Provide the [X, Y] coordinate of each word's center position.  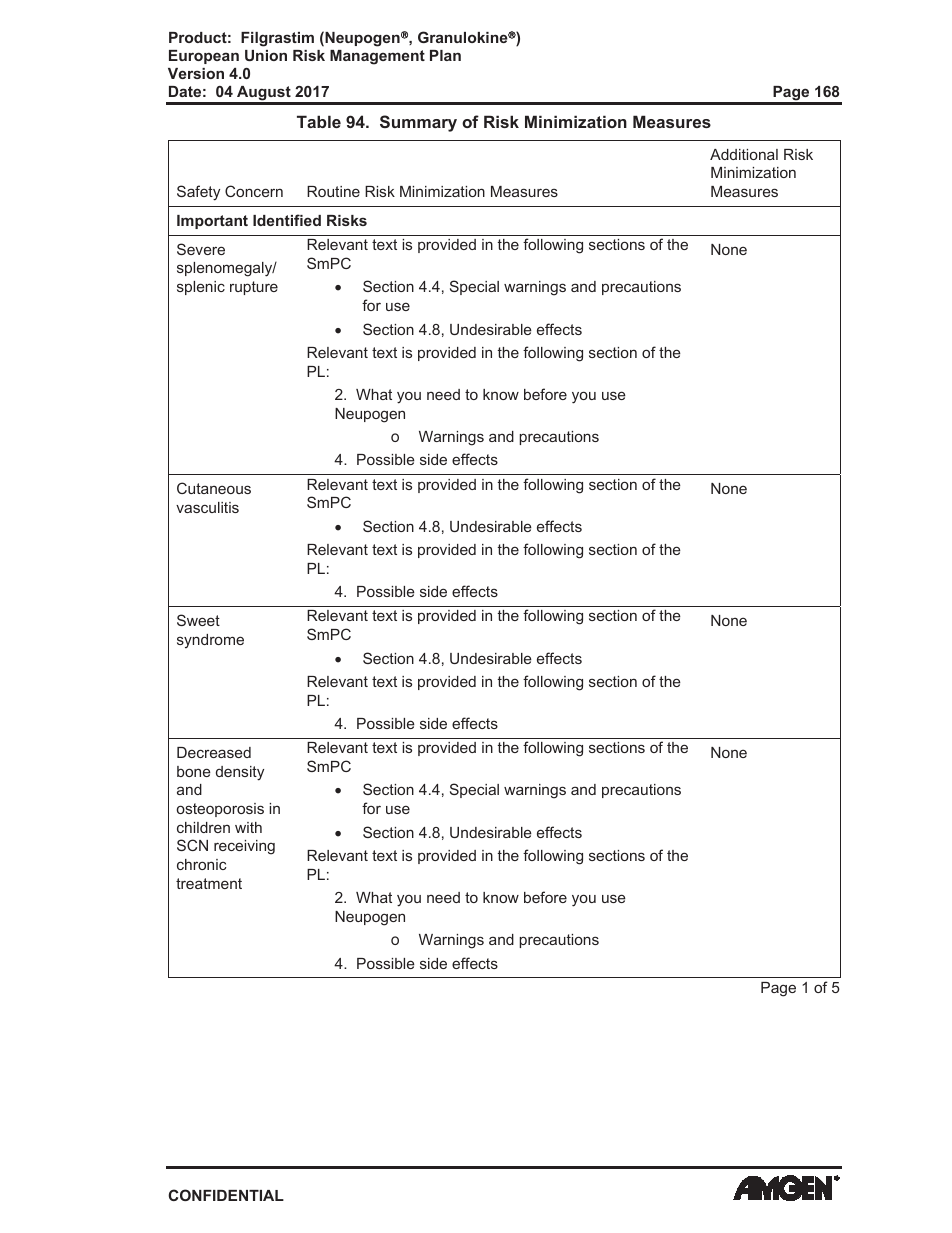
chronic [202, 864]
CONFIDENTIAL [226, 1195]
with [248, 827]
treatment [209, 883]
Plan [445, 55]
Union [266, 55]
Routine [333, 191]
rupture [254, 288]
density [240, 773]
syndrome [210, 641]
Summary [418, 123]
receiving [244, 847]
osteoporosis [220, 810]
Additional [744, 154]
